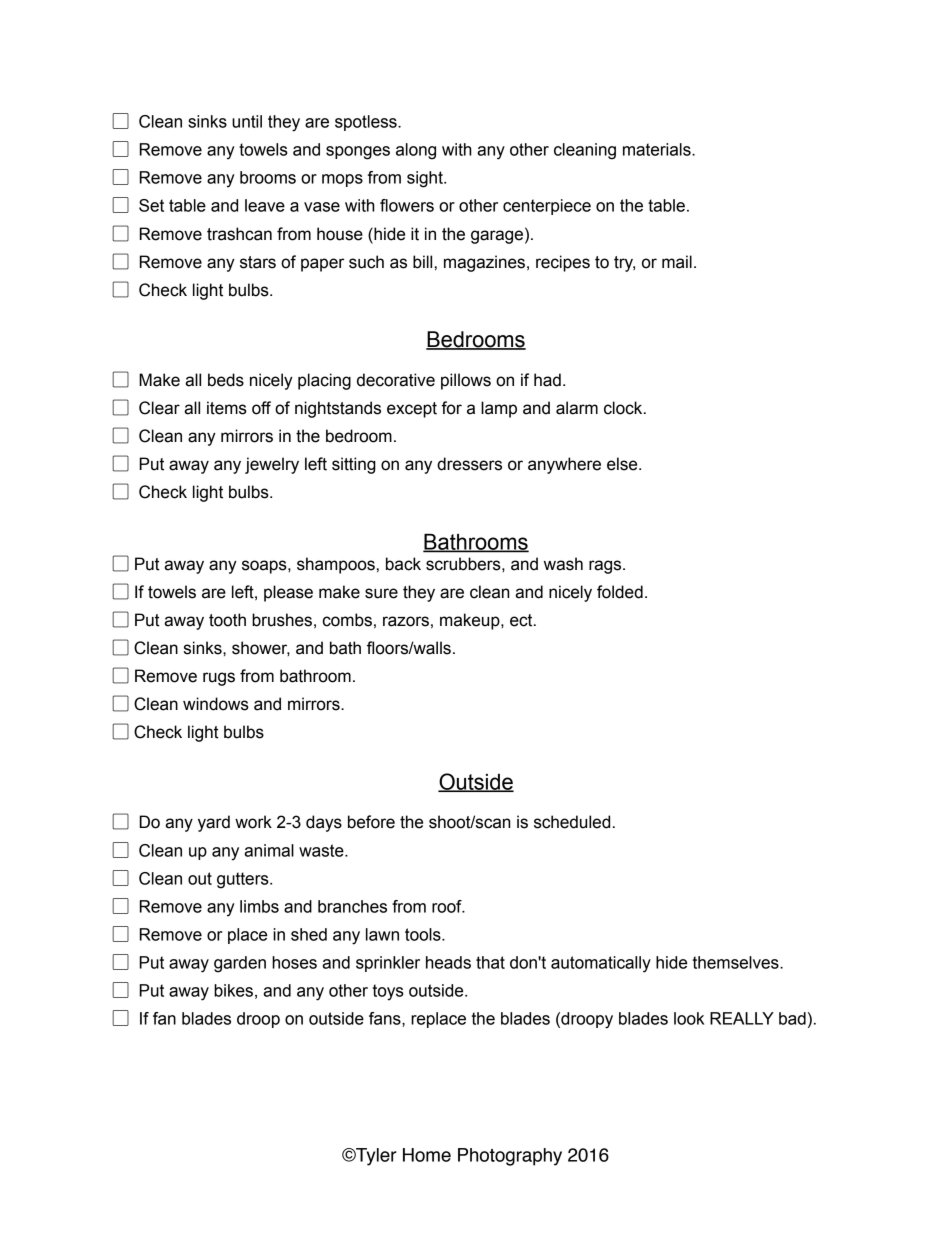  What do you see at coordinates (227, 408) in the screenshot?
I see `items` at bounding box center [227, 408].
